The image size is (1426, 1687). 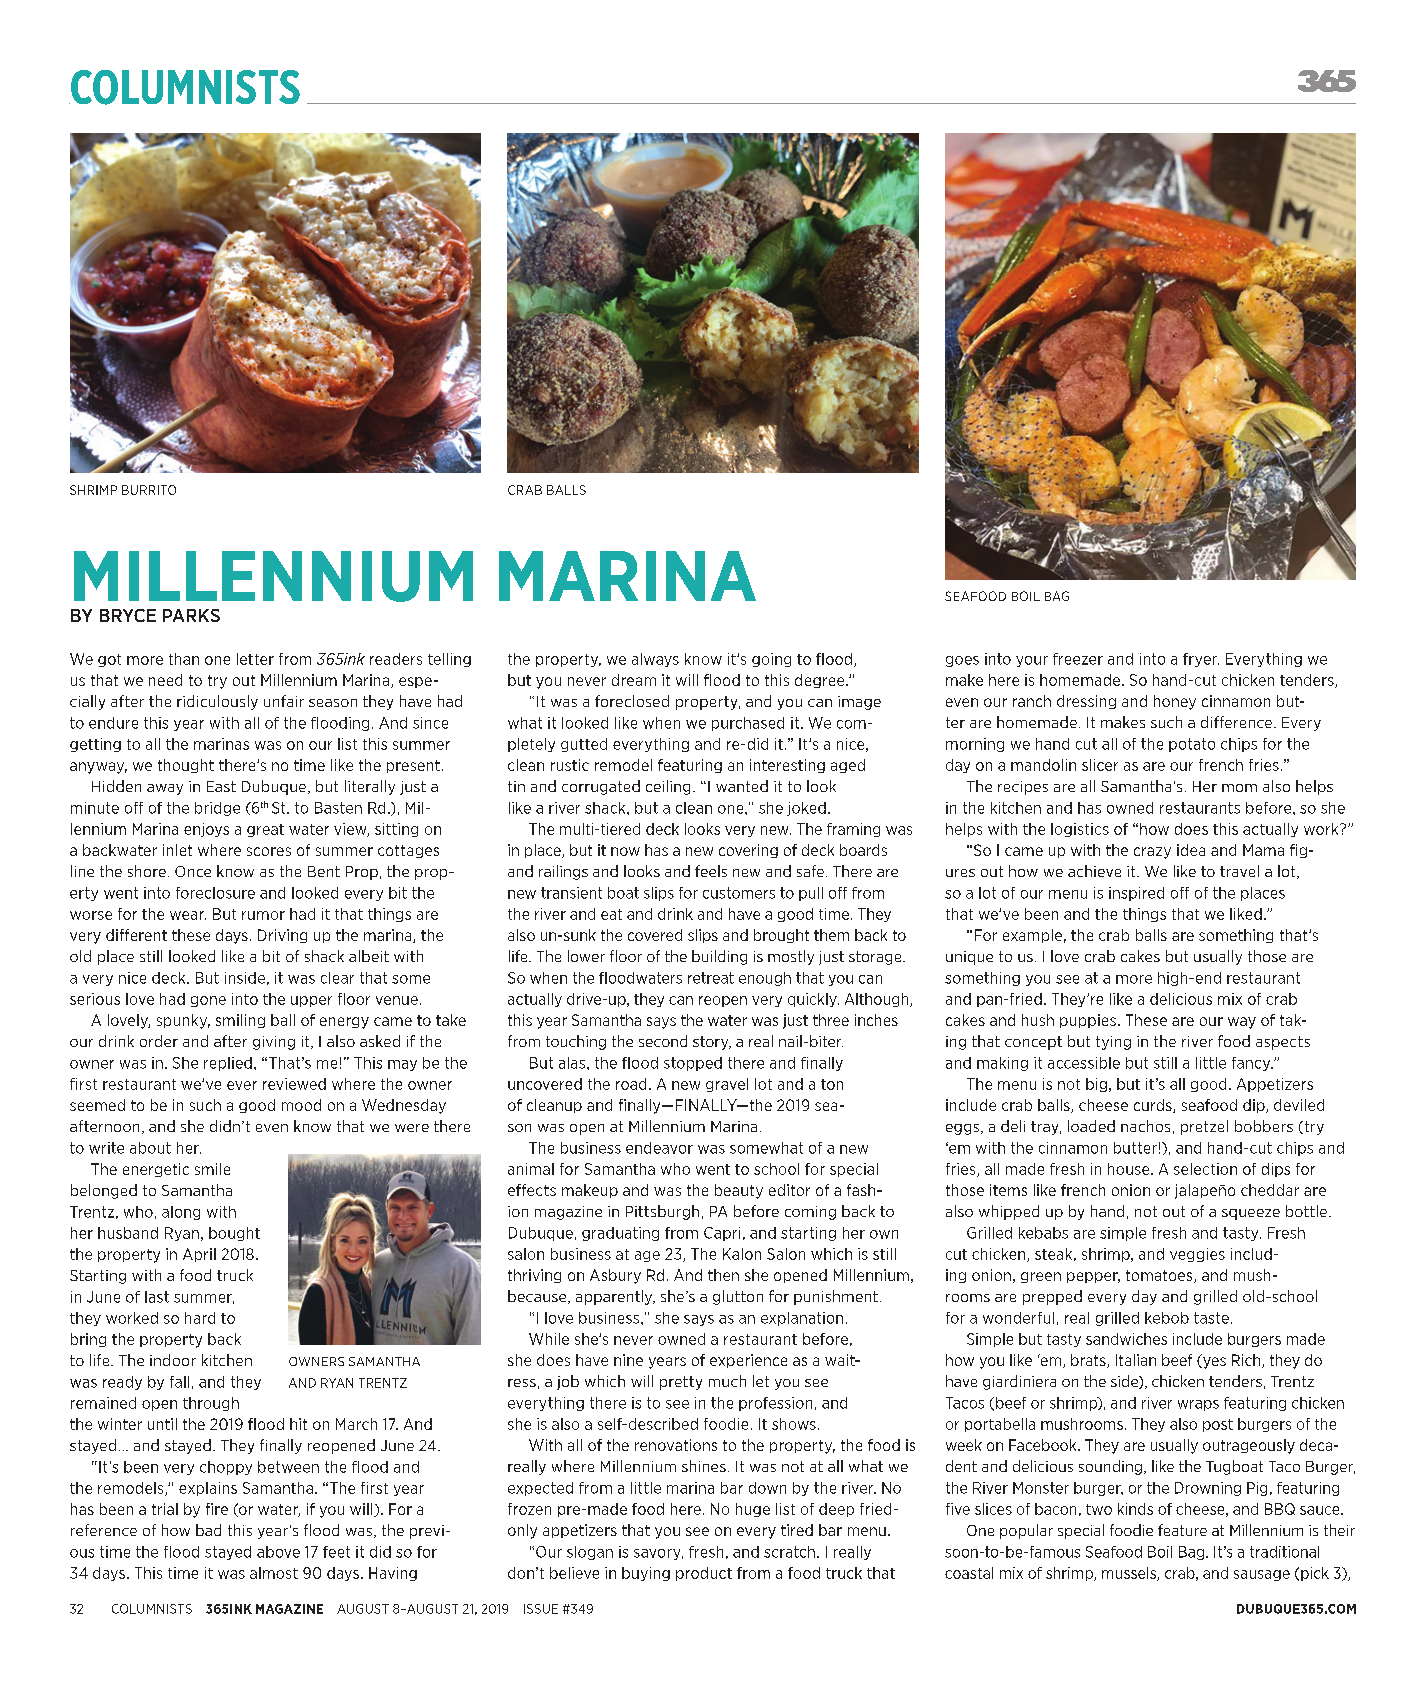 What do you see at coordinates (149, 490) in the document?
I see `BURRITO` at bounding box center [149, 490].
